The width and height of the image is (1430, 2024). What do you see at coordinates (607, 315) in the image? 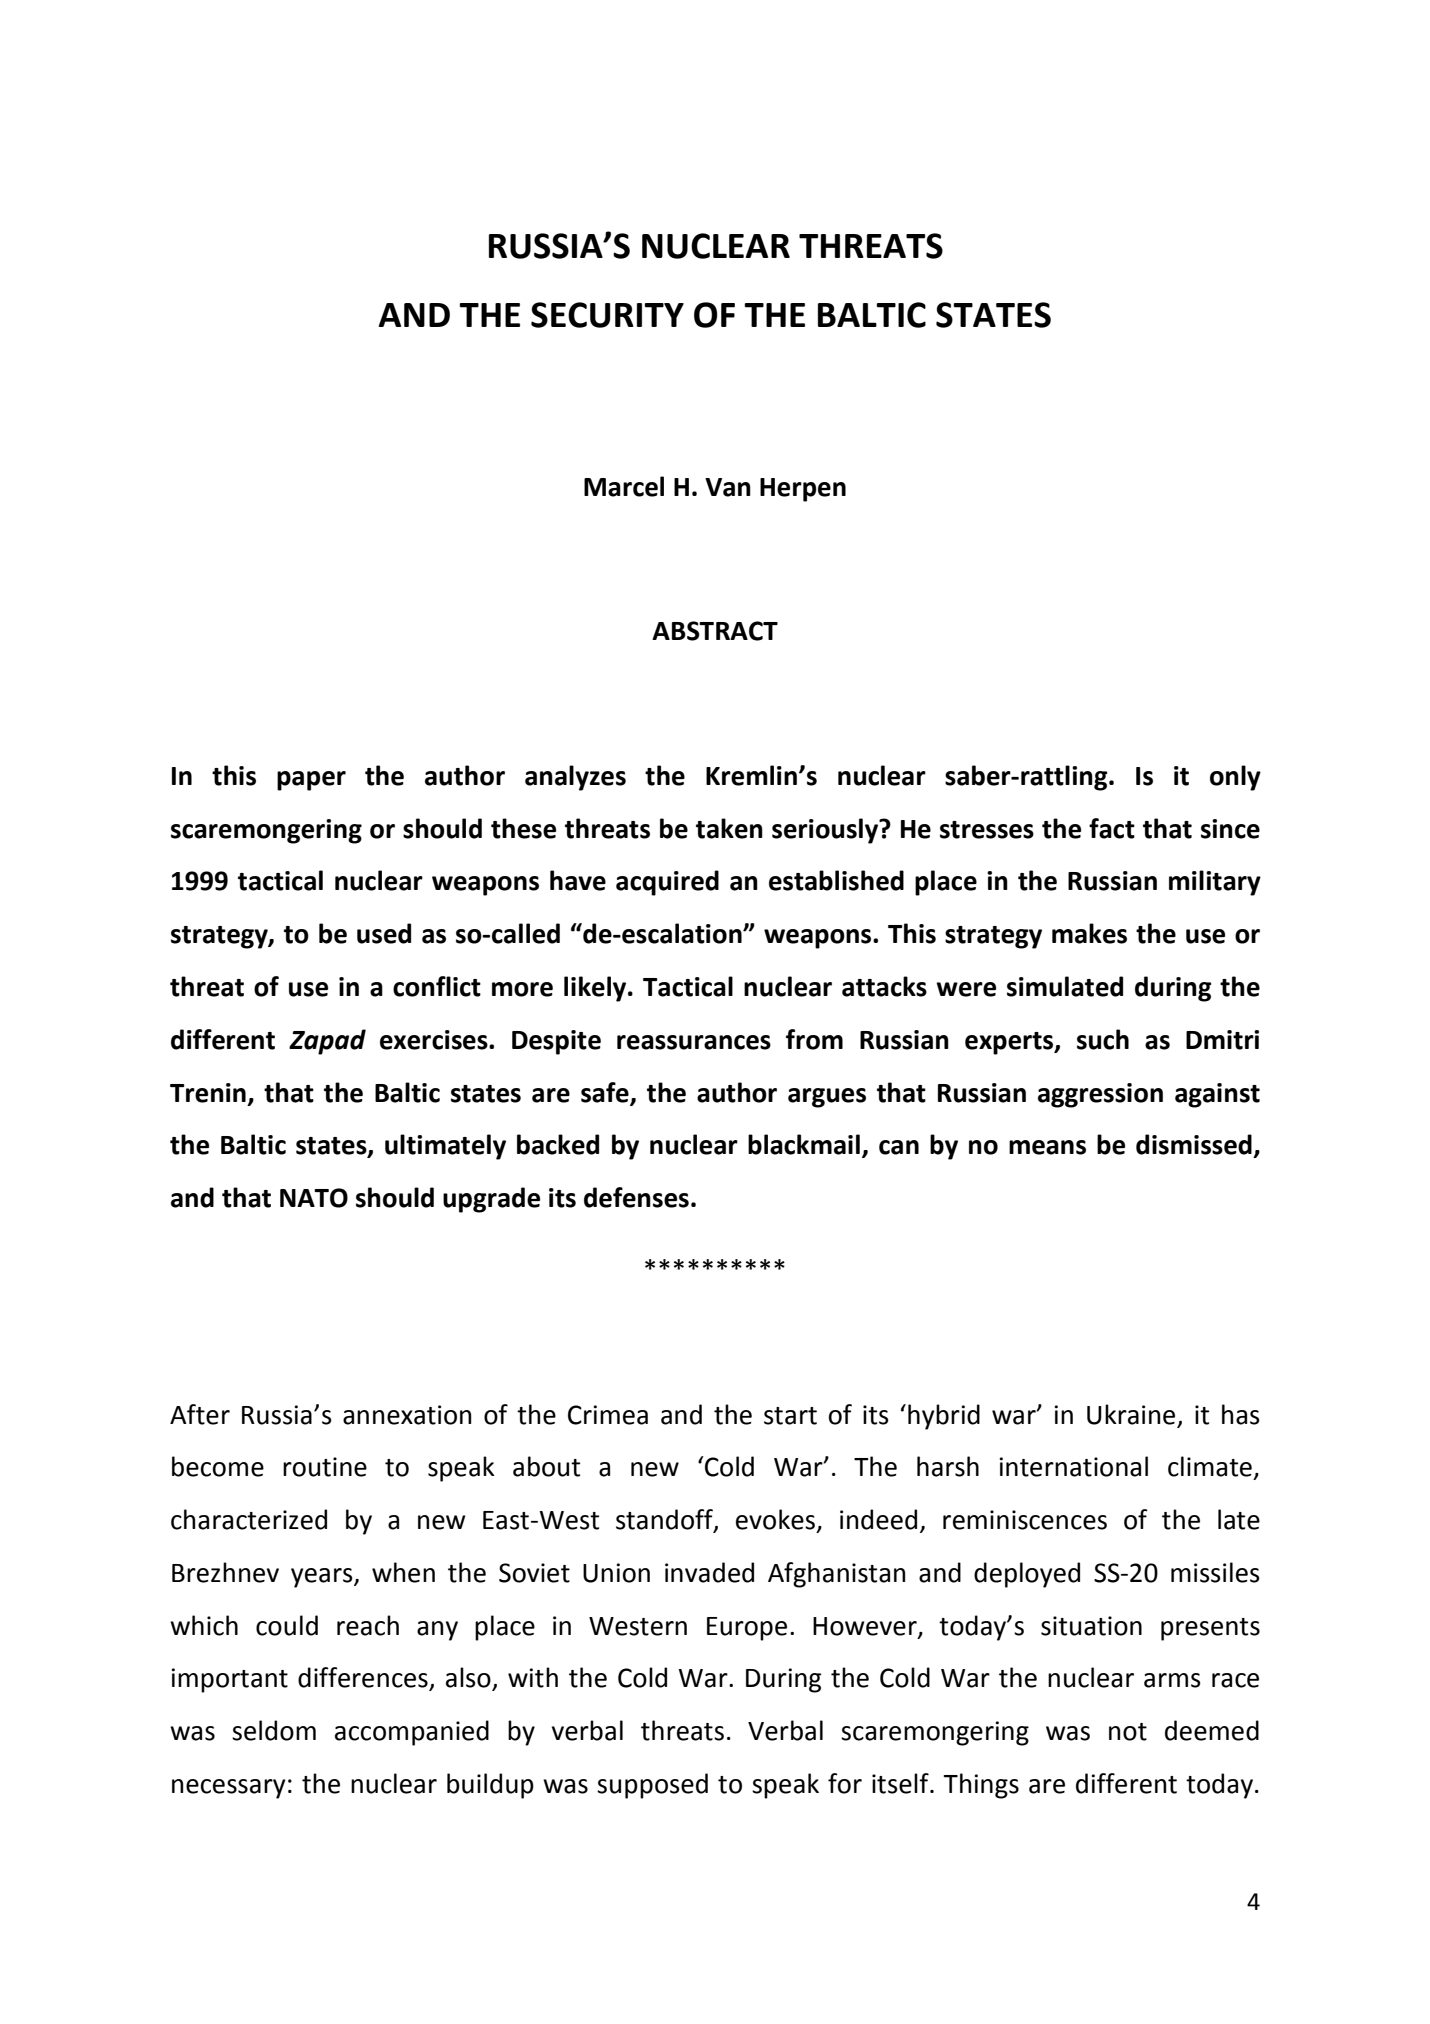
I see `SECURITY` at bounding box center [607, 315].
